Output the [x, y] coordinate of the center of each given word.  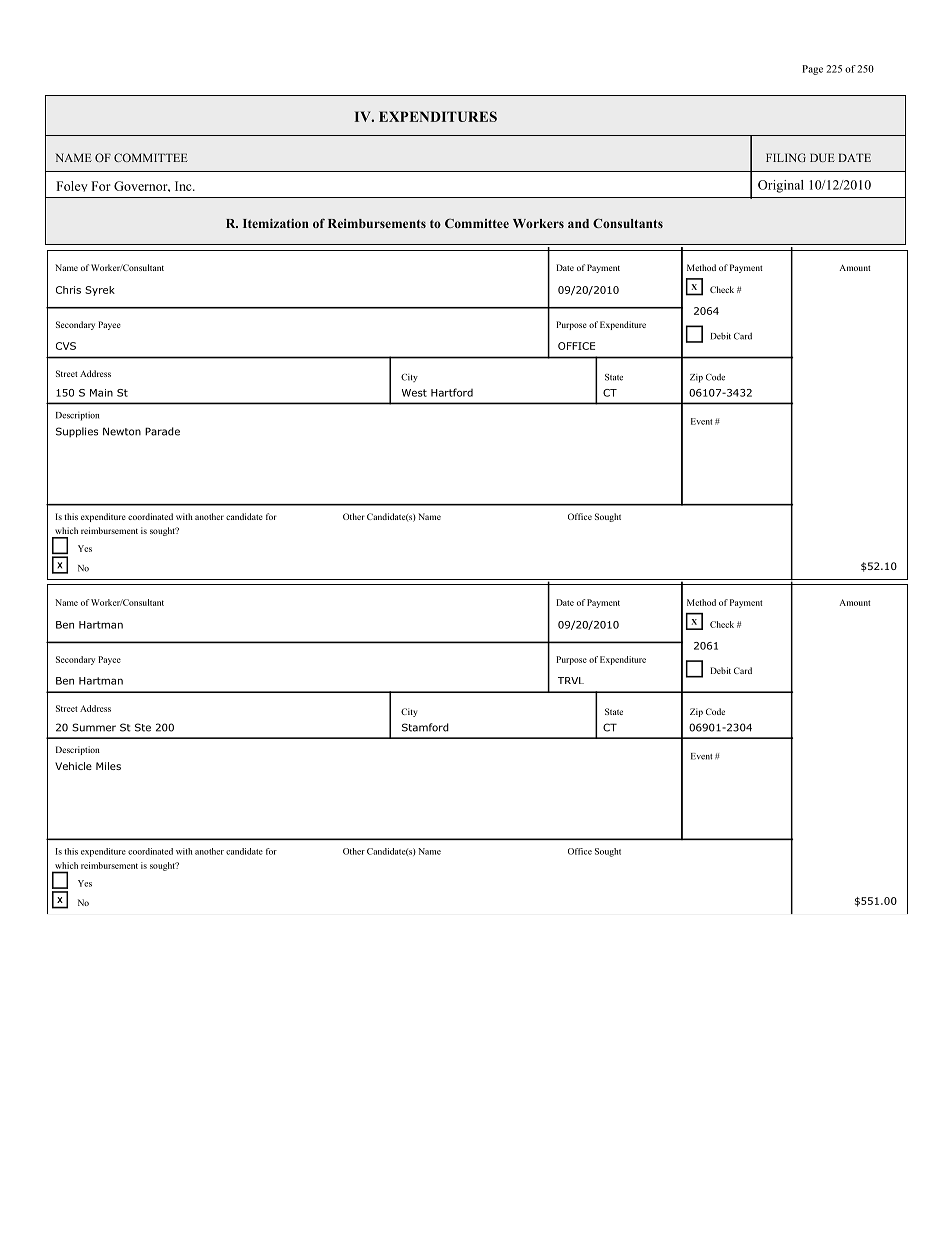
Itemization [276, 223]
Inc [184, 186]
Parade [162, 431]
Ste [143, 727]
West [414, 393]
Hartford [452, 392]
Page [812, 70]
